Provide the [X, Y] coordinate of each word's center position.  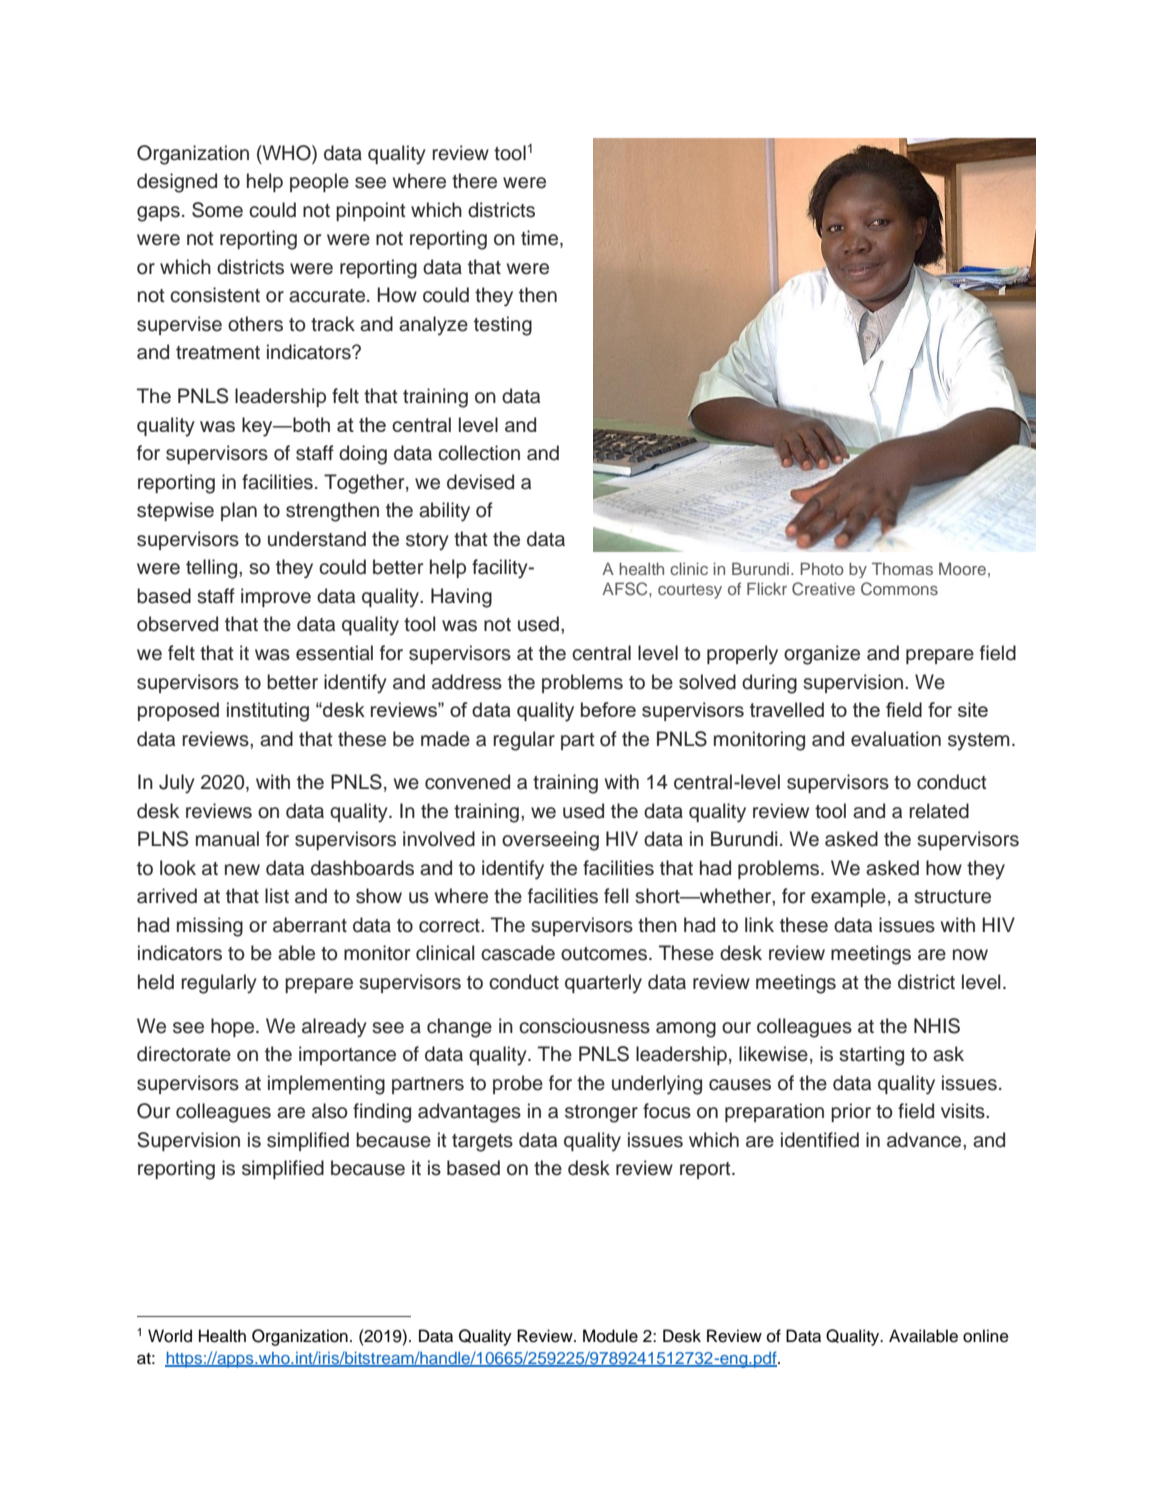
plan [239, 511]
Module [610, 1336]
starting [871, 1056]
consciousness [584, 1026]
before [608, 709]
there [474, 181]
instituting [268, 712]
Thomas [902, 568]
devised [480, 482]
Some [217, 210]
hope [234, 1027]
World [170, 1336]
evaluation [896, 739]
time [541, 239]
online [986, 1336]
